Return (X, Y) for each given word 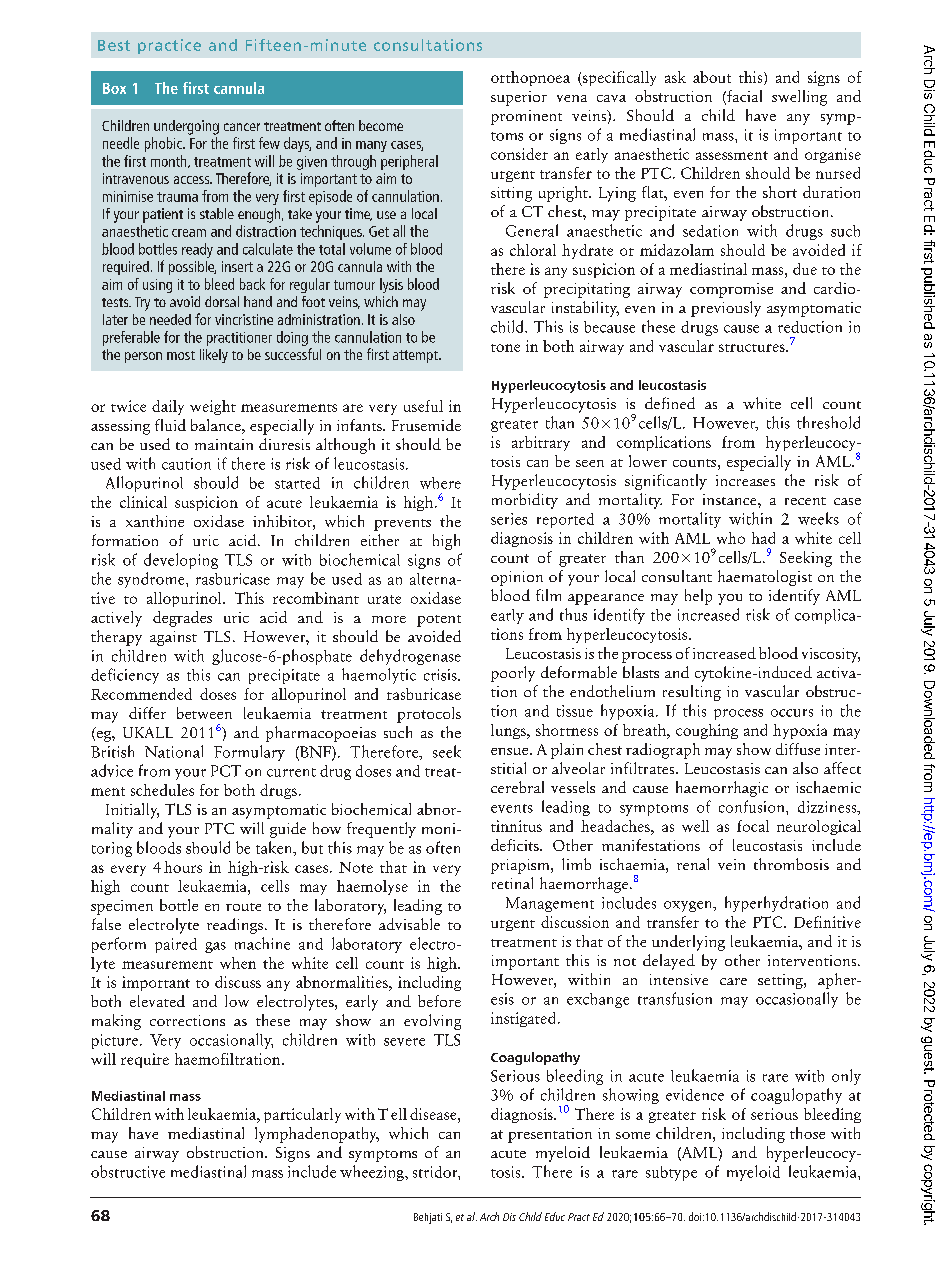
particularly (302, 1115)
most (181, 355)
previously (726, 309)
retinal (512, 883)
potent (439, 621)
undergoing (186, 127)
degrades (182, 619)
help (698, 597)
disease (434, 1114)
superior (519, 98)
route (243, 907)
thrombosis (791, 864)
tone (505, 348)
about (712, 77)
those (807, 1133)
